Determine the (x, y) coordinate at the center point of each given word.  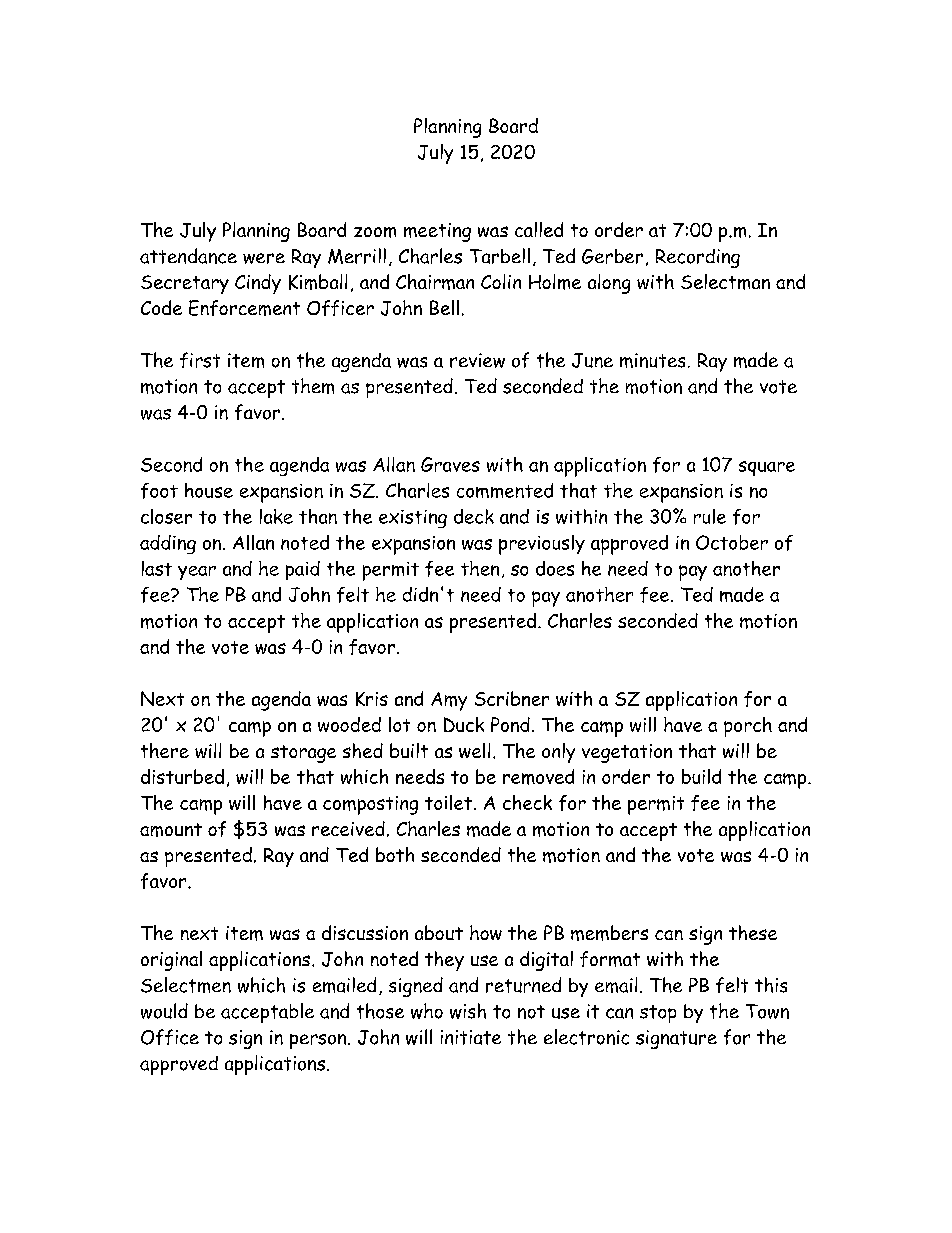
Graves (450, 464)
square (767, 468)
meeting (437, 232)
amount (171, 830)
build (701, 776)
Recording (698, 258)
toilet (448, 802)
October (732, 542)
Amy (449, 701)
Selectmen (186, 985)
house (209, 490)
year (197, 573)
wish (468, 1011)
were (264, 258)
